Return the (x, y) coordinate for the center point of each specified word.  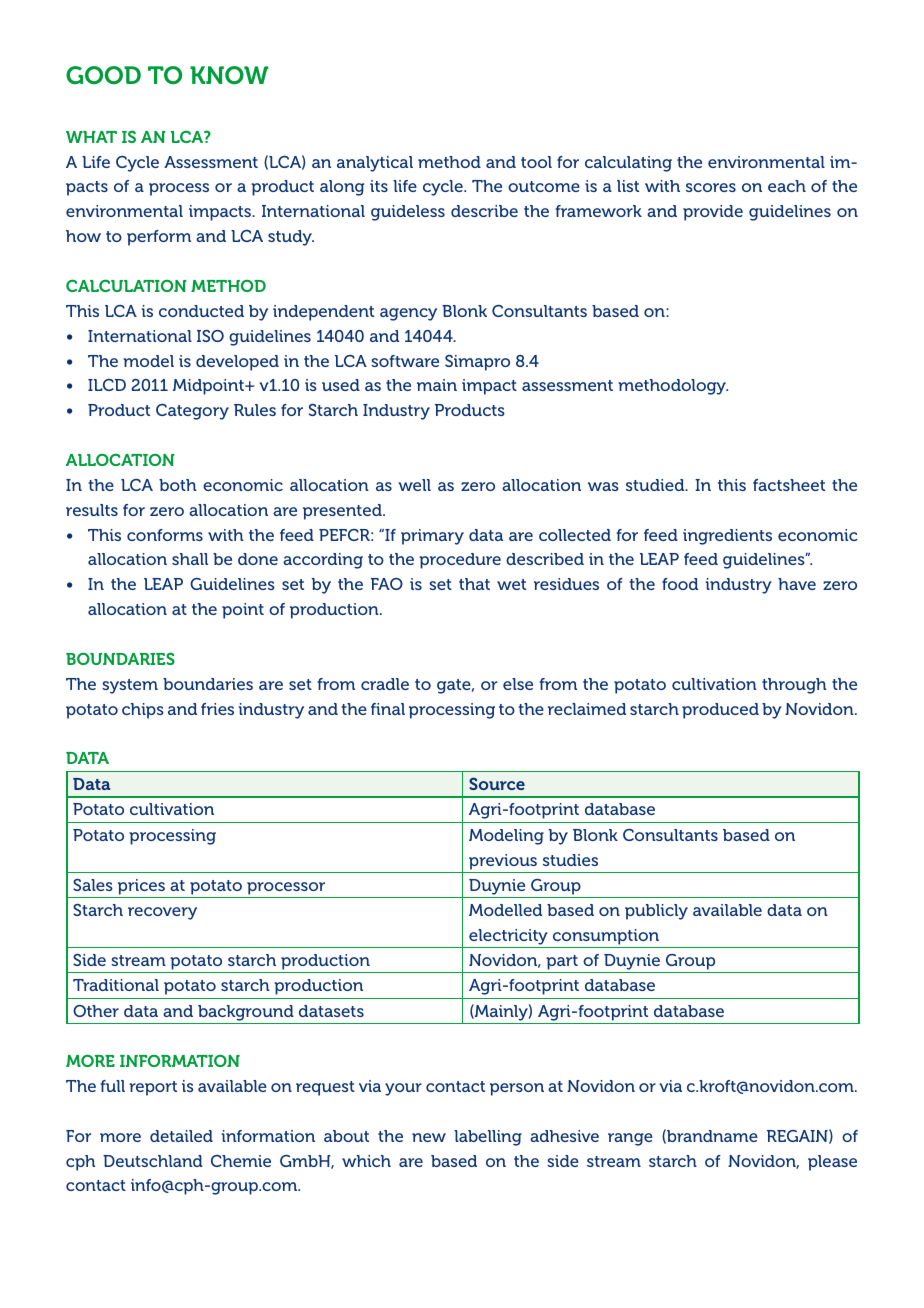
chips (143, 711)
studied (656, 485)
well (414, 485)
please (832, 1163)
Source (497, 783)
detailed (181, 1136)
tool (536, 162)
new (429, 1137)
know (229, 75)
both (178, 485)
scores (711, 187)
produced (720, 711)
